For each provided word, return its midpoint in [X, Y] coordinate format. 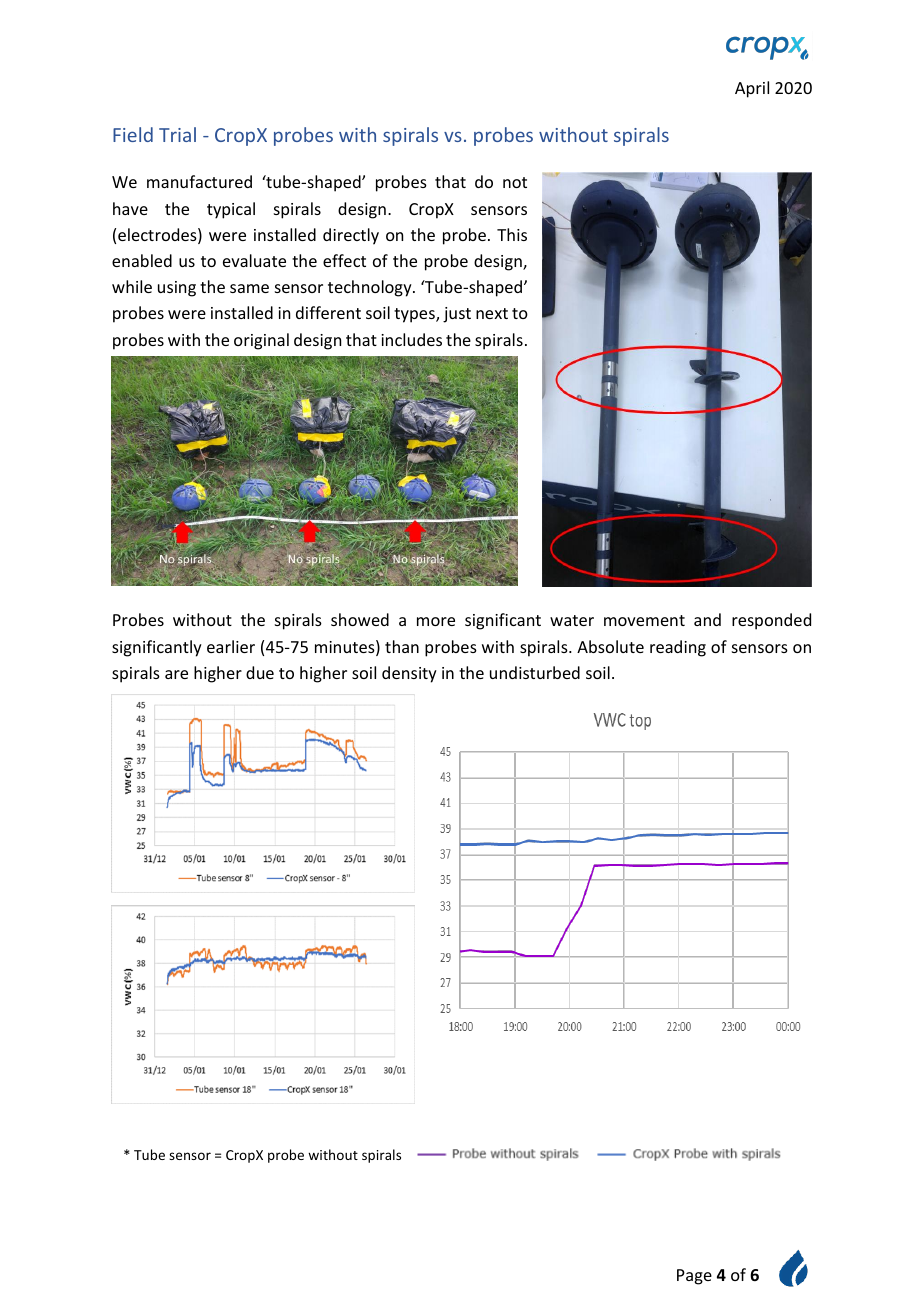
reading [678, 648]
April [752, 89]
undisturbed [535, 672]
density [409, 674]
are [176, 674]
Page [694, 1277]
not [515, 182]
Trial [177, 134]
